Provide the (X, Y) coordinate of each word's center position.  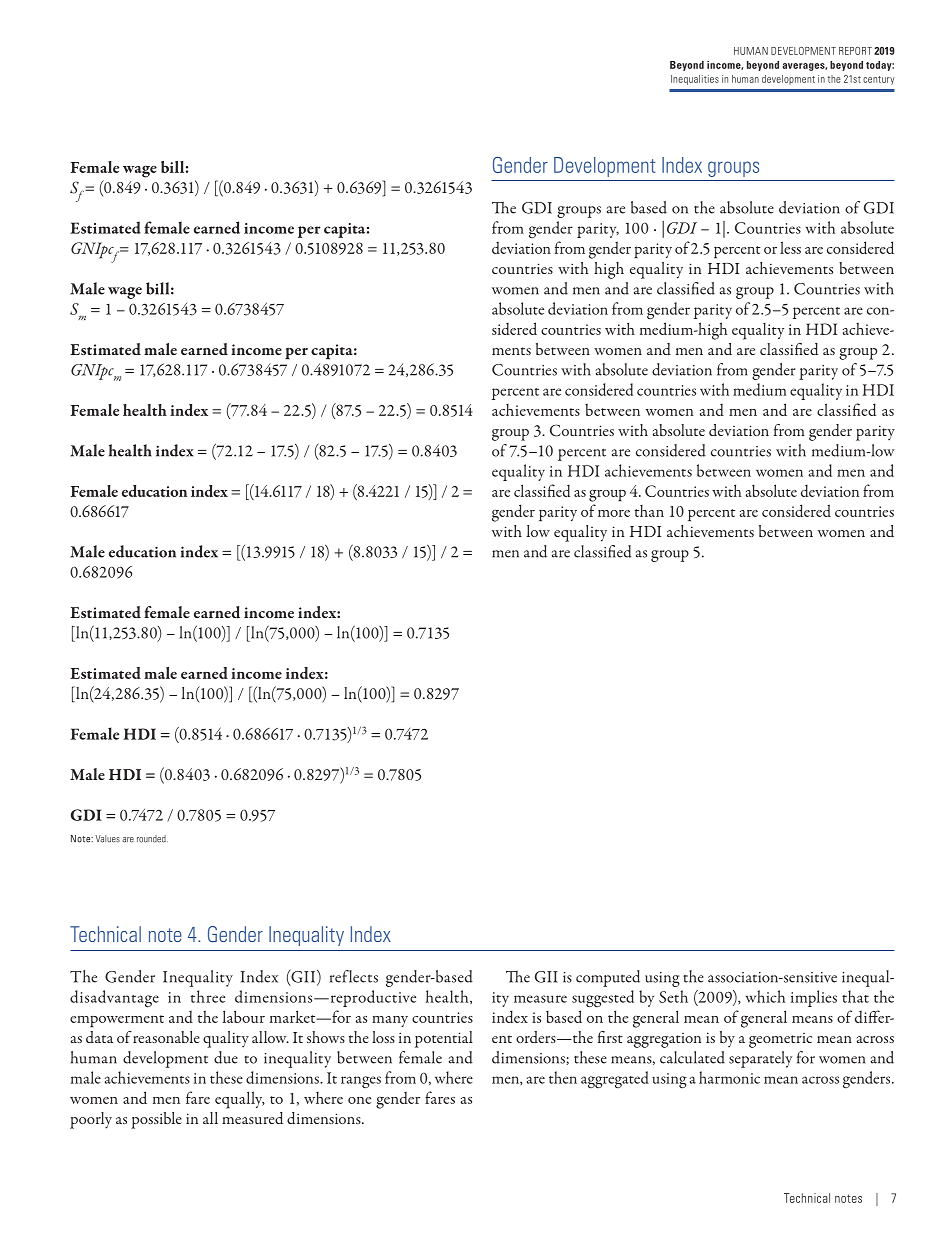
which (765, 996)
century (878, 80)
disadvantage (114, 998)
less (790, 247)
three (208, 996)
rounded (152, 839)
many (390, 1021)
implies (814, 998)
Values (107, 839)
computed (608, 978)
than (649, 511)
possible (156, 1120)
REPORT (855, 51)
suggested (603, 998)
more (614, 513)
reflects (354, 976)
